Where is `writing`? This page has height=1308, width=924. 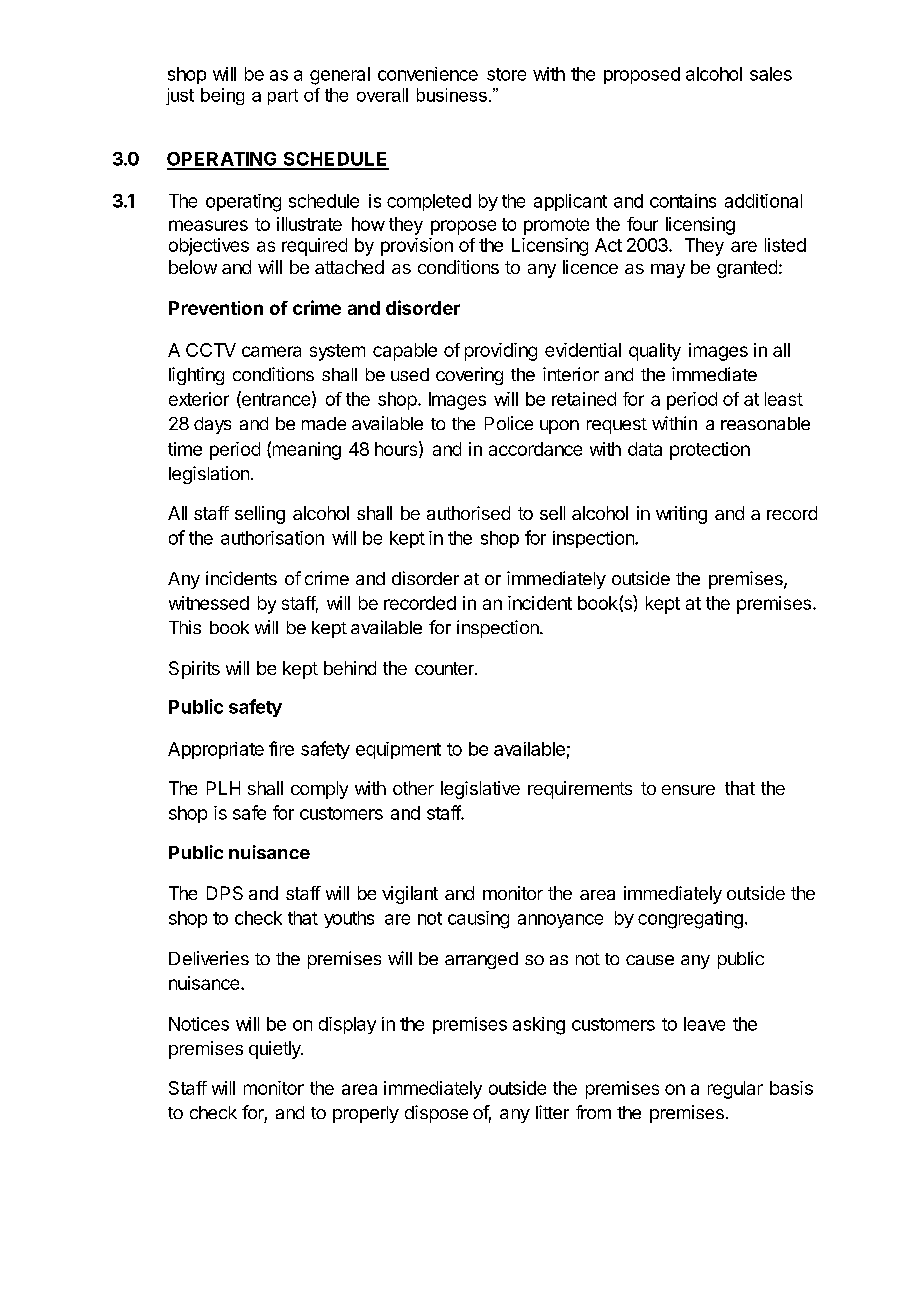
writing is located at coordinates (681, 515).
